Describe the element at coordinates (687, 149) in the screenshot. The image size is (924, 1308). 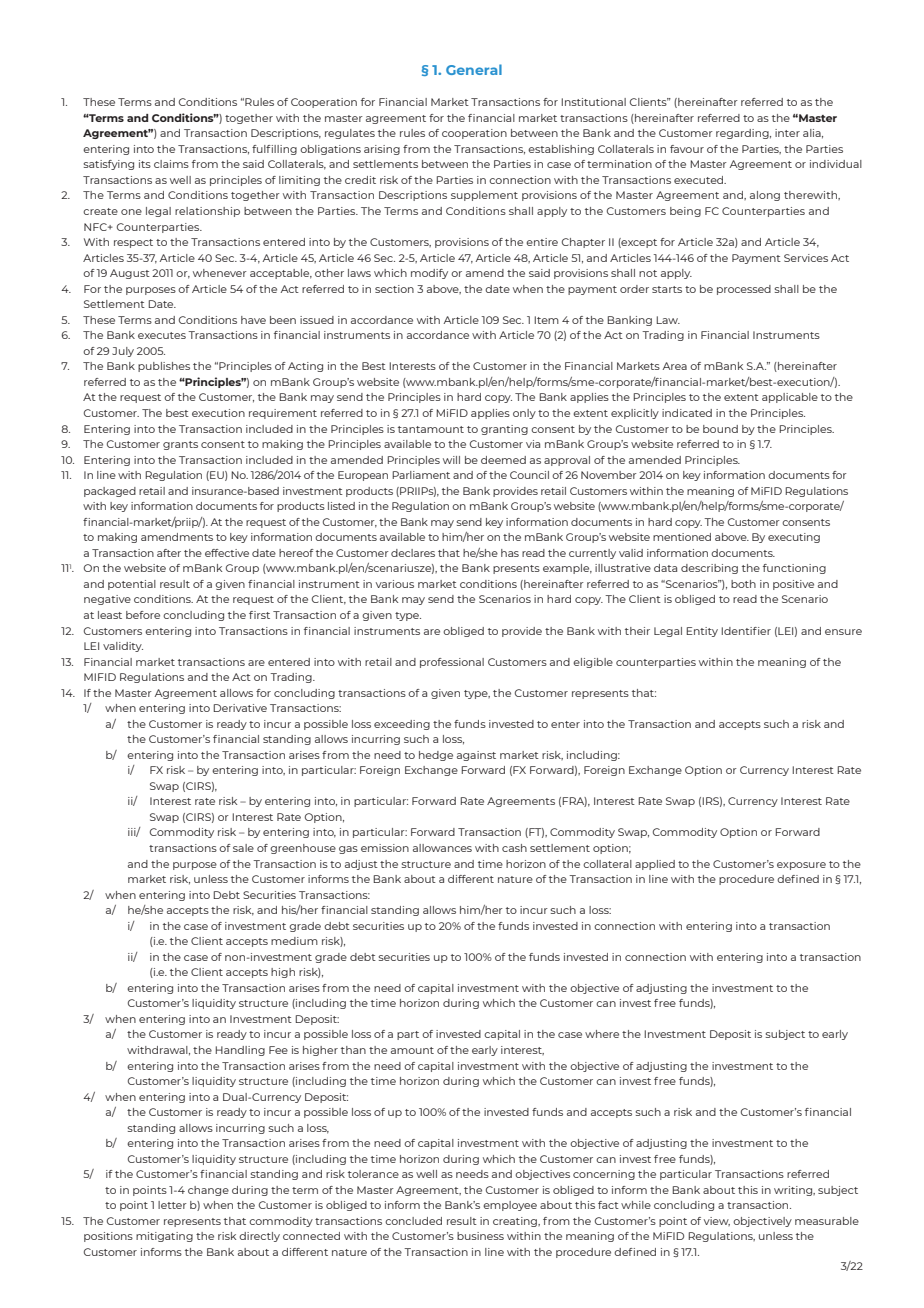
I see `favour` at that location.
